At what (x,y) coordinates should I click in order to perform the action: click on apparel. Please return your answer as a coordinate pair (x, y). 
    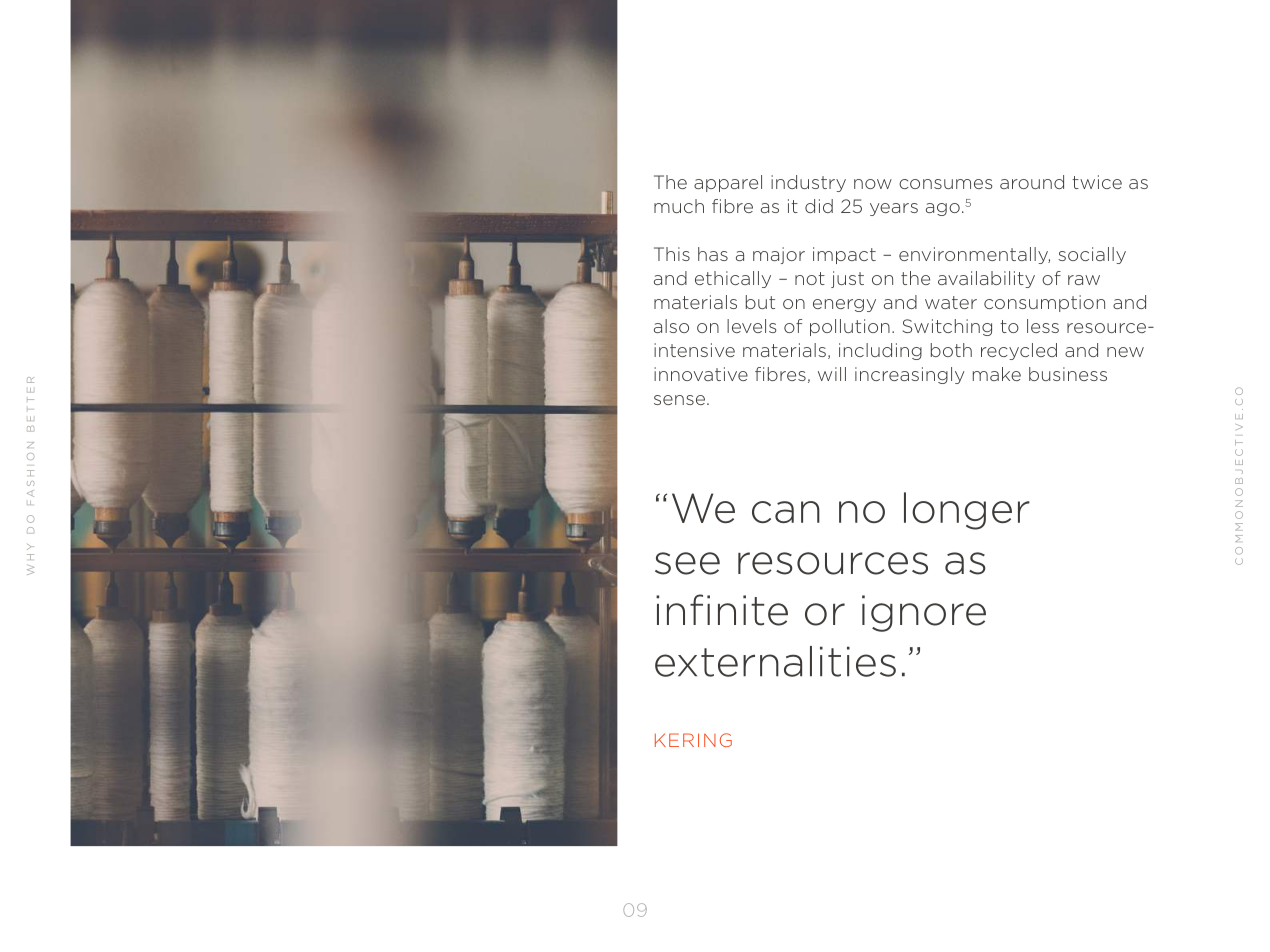
    Looking at the image, I should click on (728, 183).
